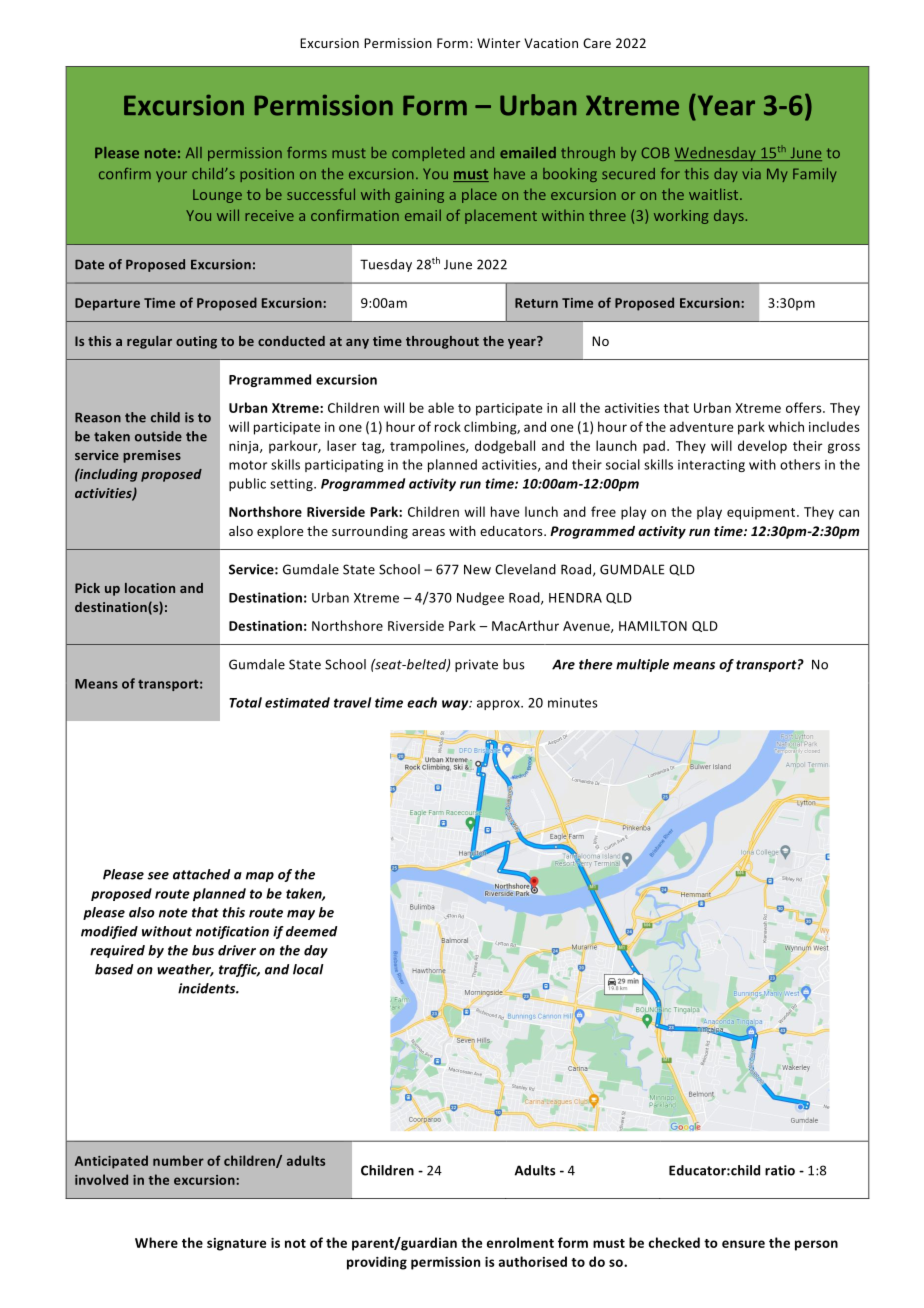 This screenshot has width=924, height=1308. What do you see at coordinates (743, 1244) in the screenshot?
I see `ensure` at bounding box center [743, 1244].
